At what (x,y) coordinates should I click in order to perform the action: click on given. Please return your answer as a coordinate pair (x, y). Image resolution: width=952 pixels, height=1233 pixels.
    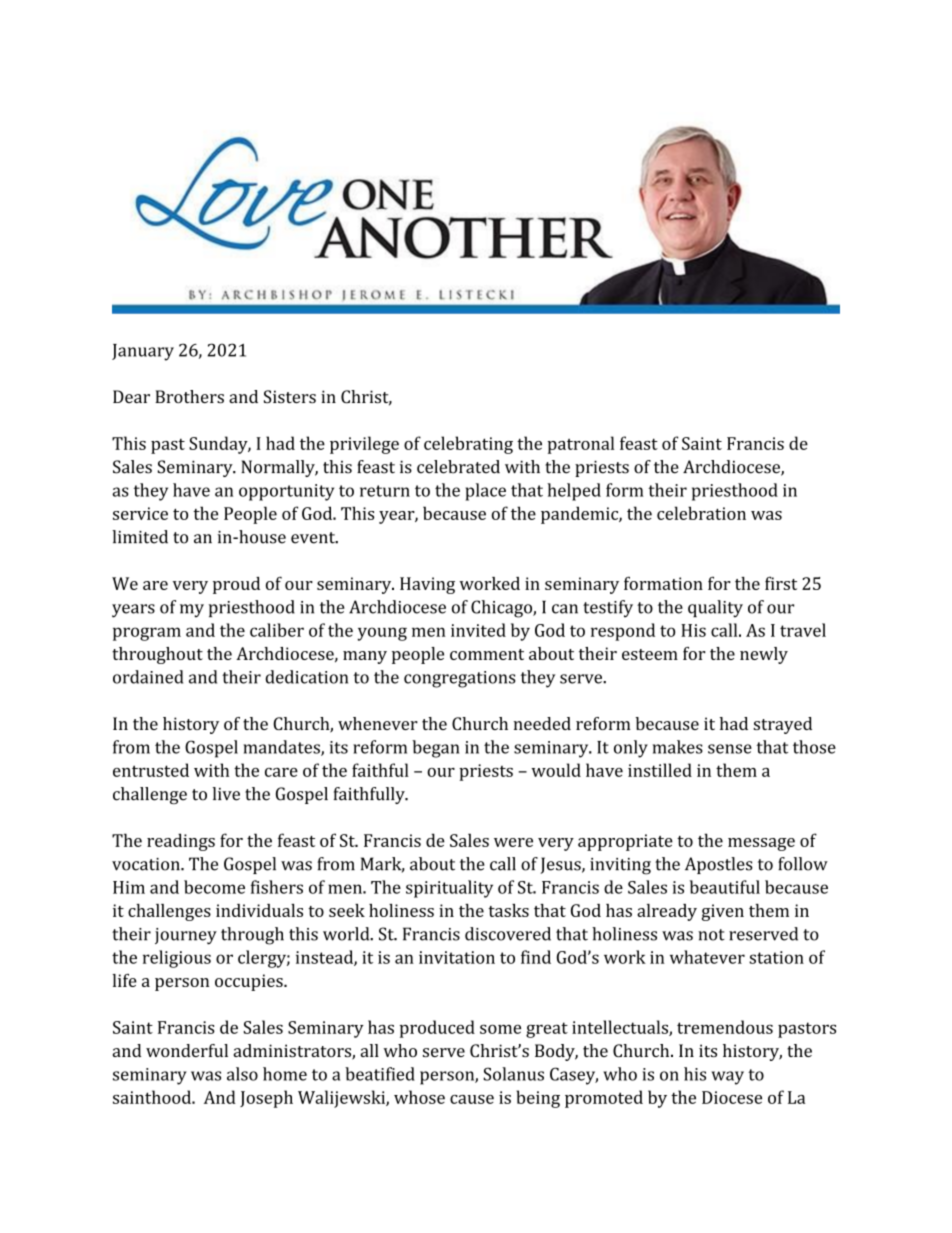
    Looking at the image, I should click on (723, 912).
